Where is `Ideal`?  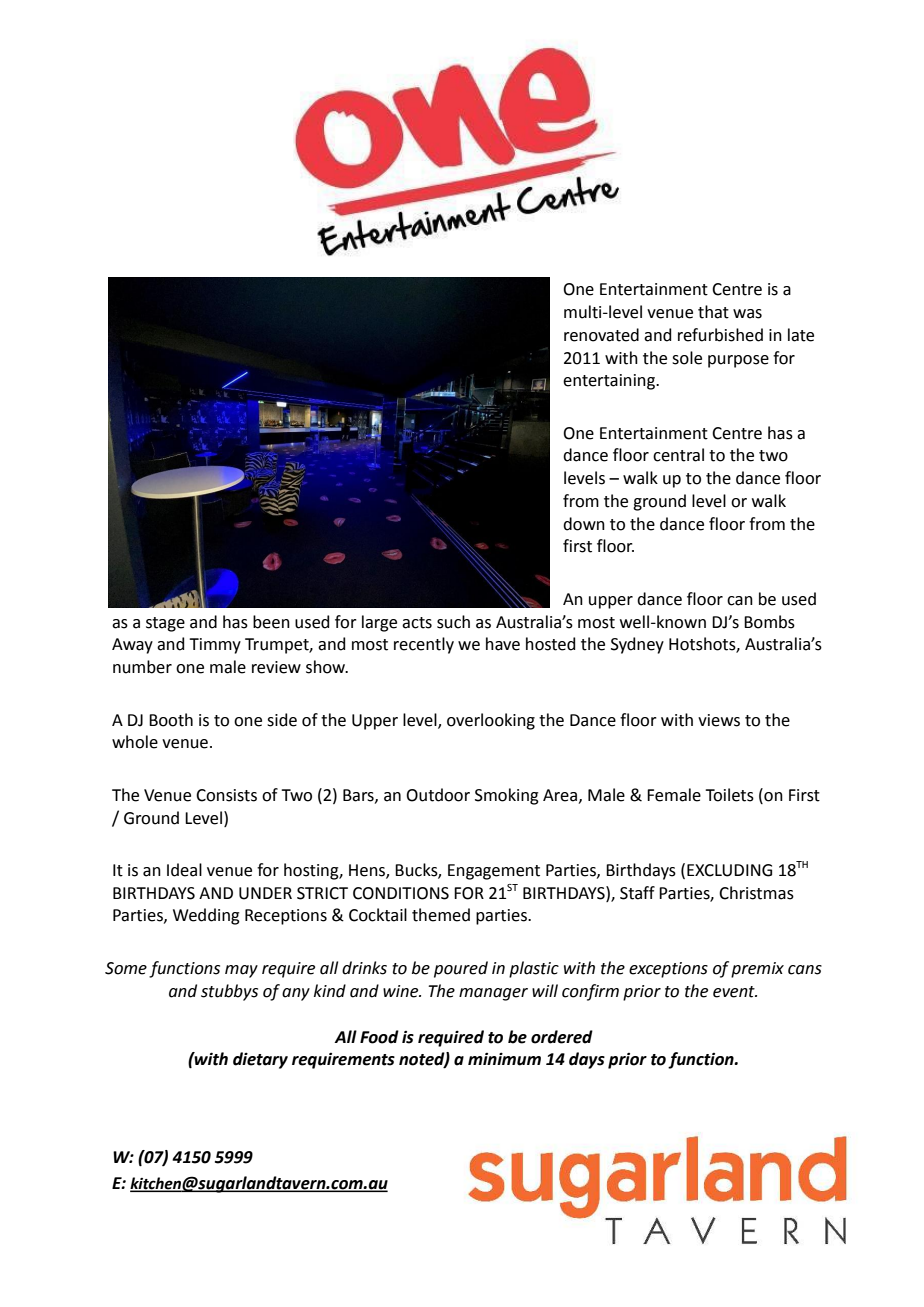 Ideal is located at coordinates (184, 870).
